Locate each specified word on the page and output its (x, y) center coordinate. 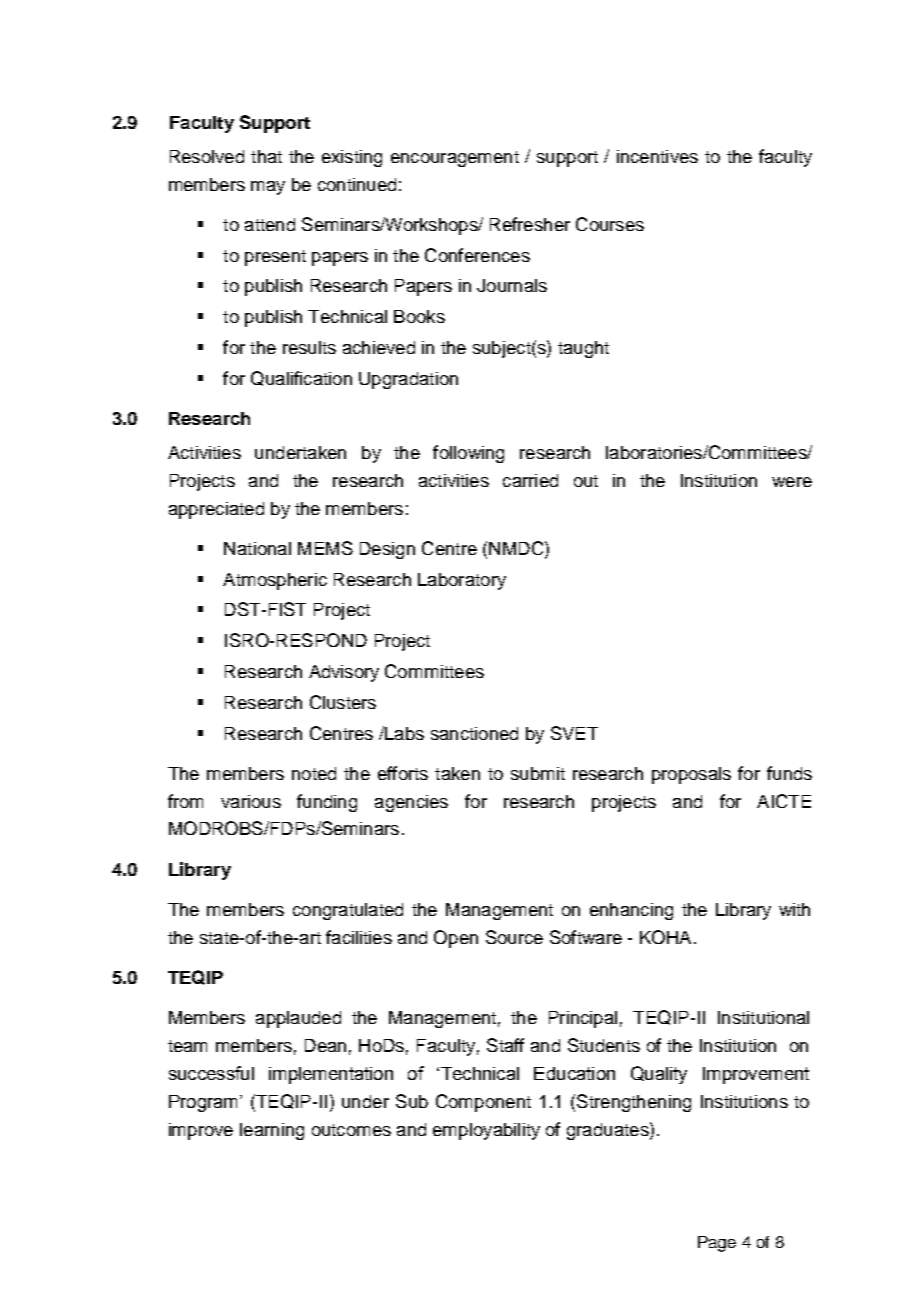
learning (272, 1131)
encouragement (455, 159)
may (268, 188)
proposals (691, 775)
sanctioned (474, 733)
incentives (657, 156)
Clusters (343, 702)
